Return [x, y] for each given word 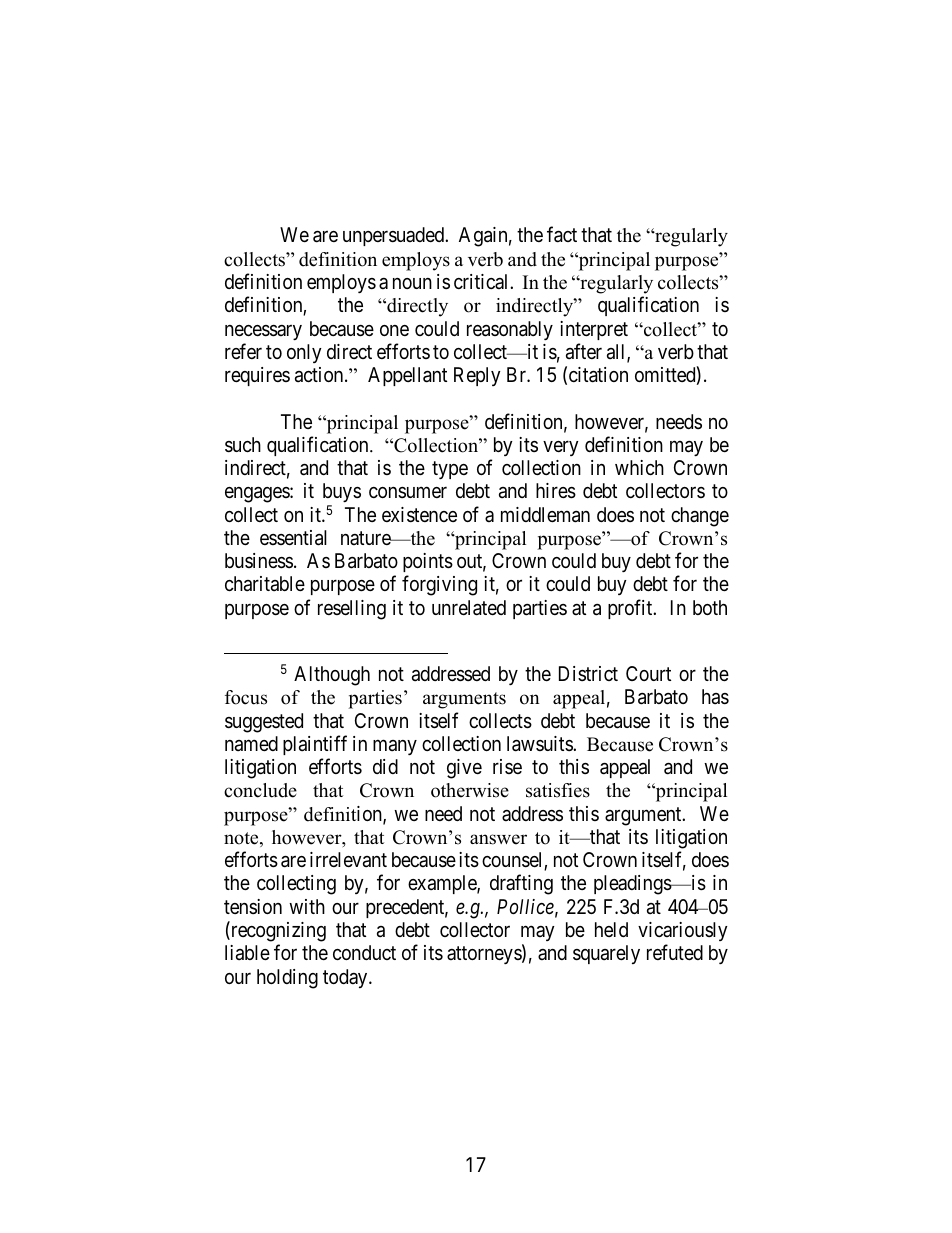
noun [412, 283]
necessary [263, 332]
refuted [675, 952]
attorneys [485, 955]
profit [631, 609]
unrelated [469, 608]
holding [287, 979]
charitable [265, 584]
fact [562, 235]
